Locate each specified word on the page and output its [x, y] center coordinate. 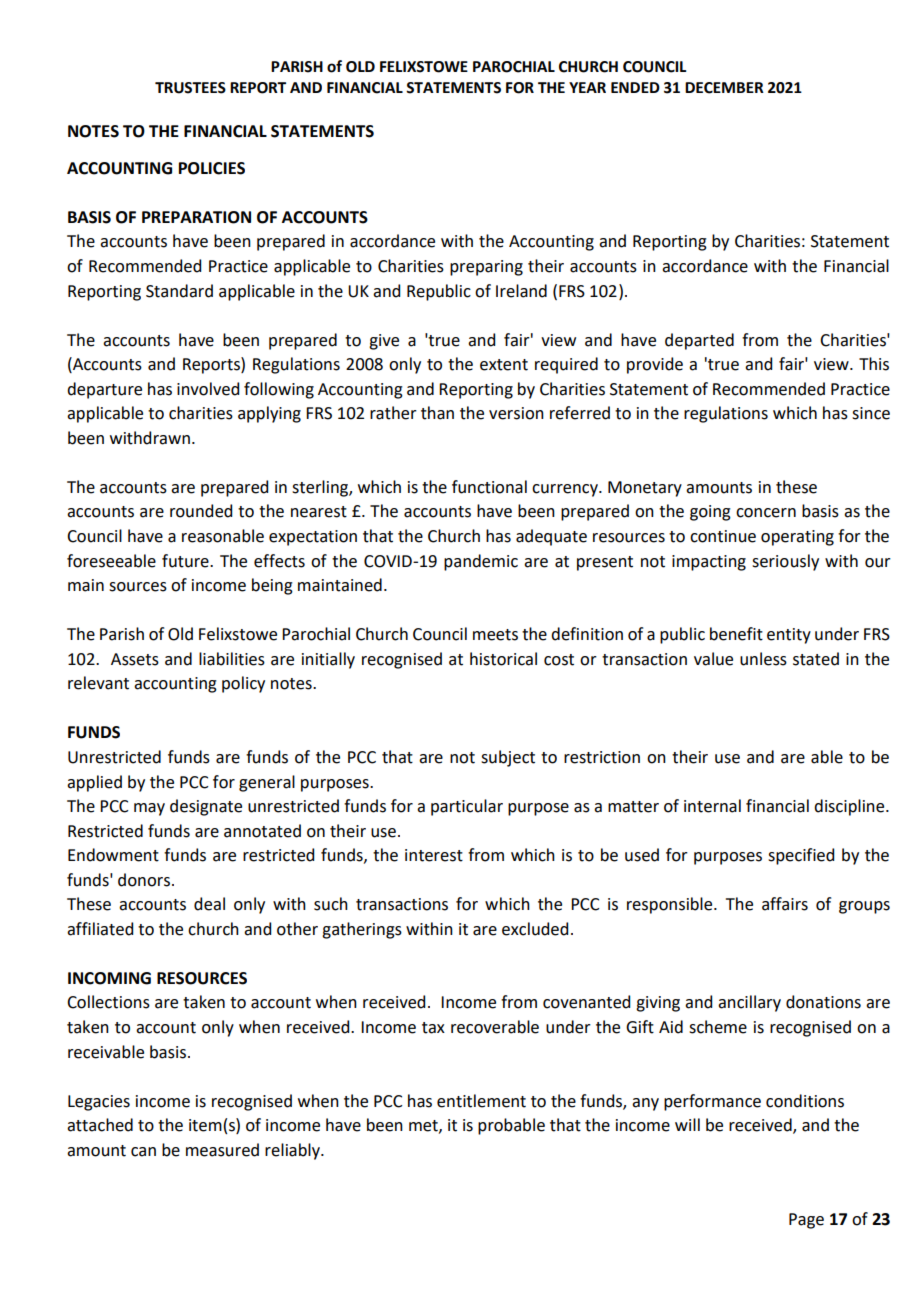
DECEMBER [724, 88]
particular [467, 807]
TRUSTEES [190, 88]
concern [766, 513]
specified [801, 856]
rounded [201, 511]
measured [222, 1150]
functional [489, 487]
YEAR [587, 87]
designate [206, 807]
